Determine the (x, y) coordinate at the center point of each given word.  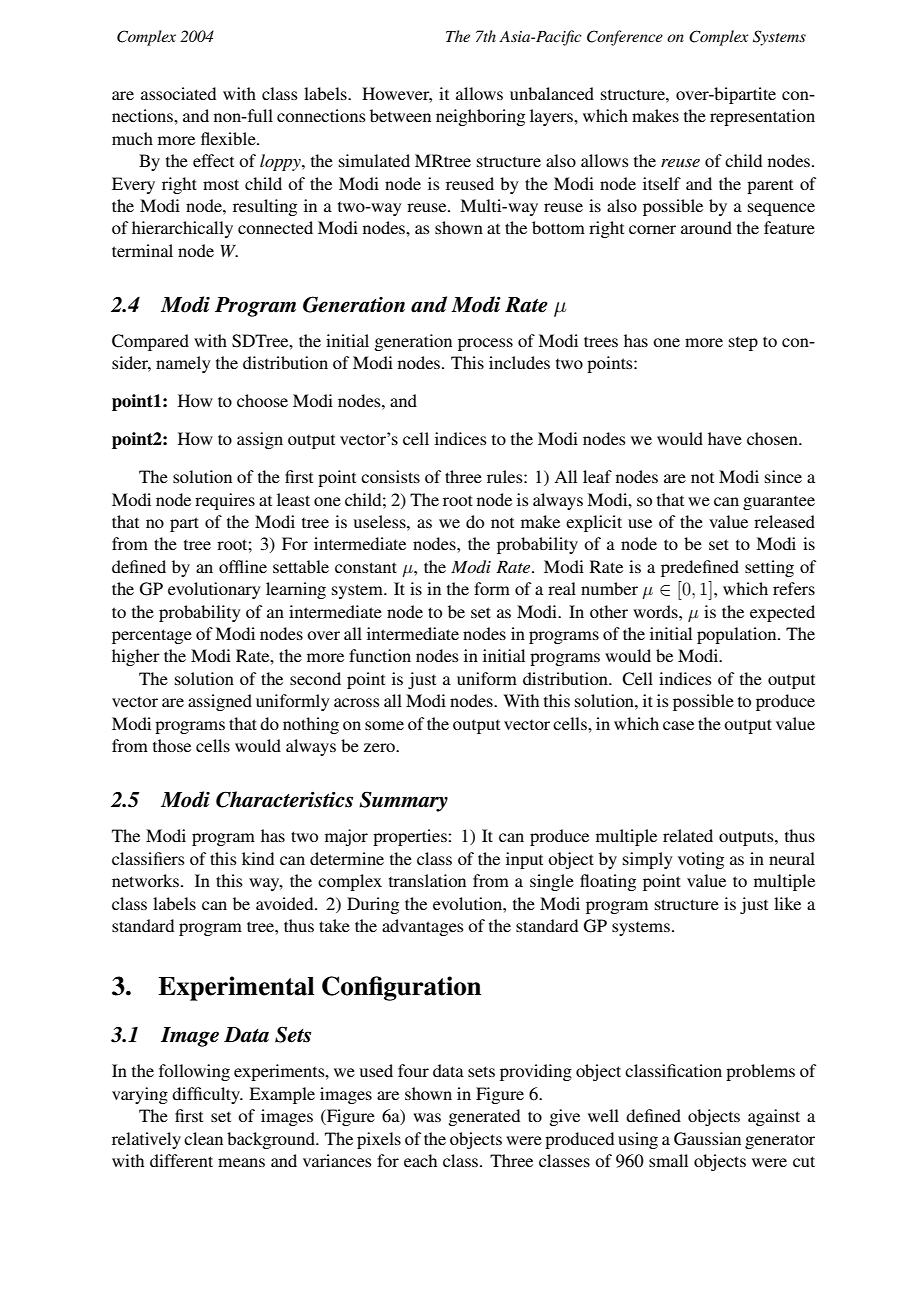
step (743, 344)
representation (762, 117)
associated (178, 93)
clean (203, 1138)
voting (701, 860)
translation (427, 880)
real (562, 588)
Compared (150, 342)
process (485, 344)
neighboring (480, 117)
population (738, 635)
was (427, 1117)
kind (258, 858)
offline (243, 566)
